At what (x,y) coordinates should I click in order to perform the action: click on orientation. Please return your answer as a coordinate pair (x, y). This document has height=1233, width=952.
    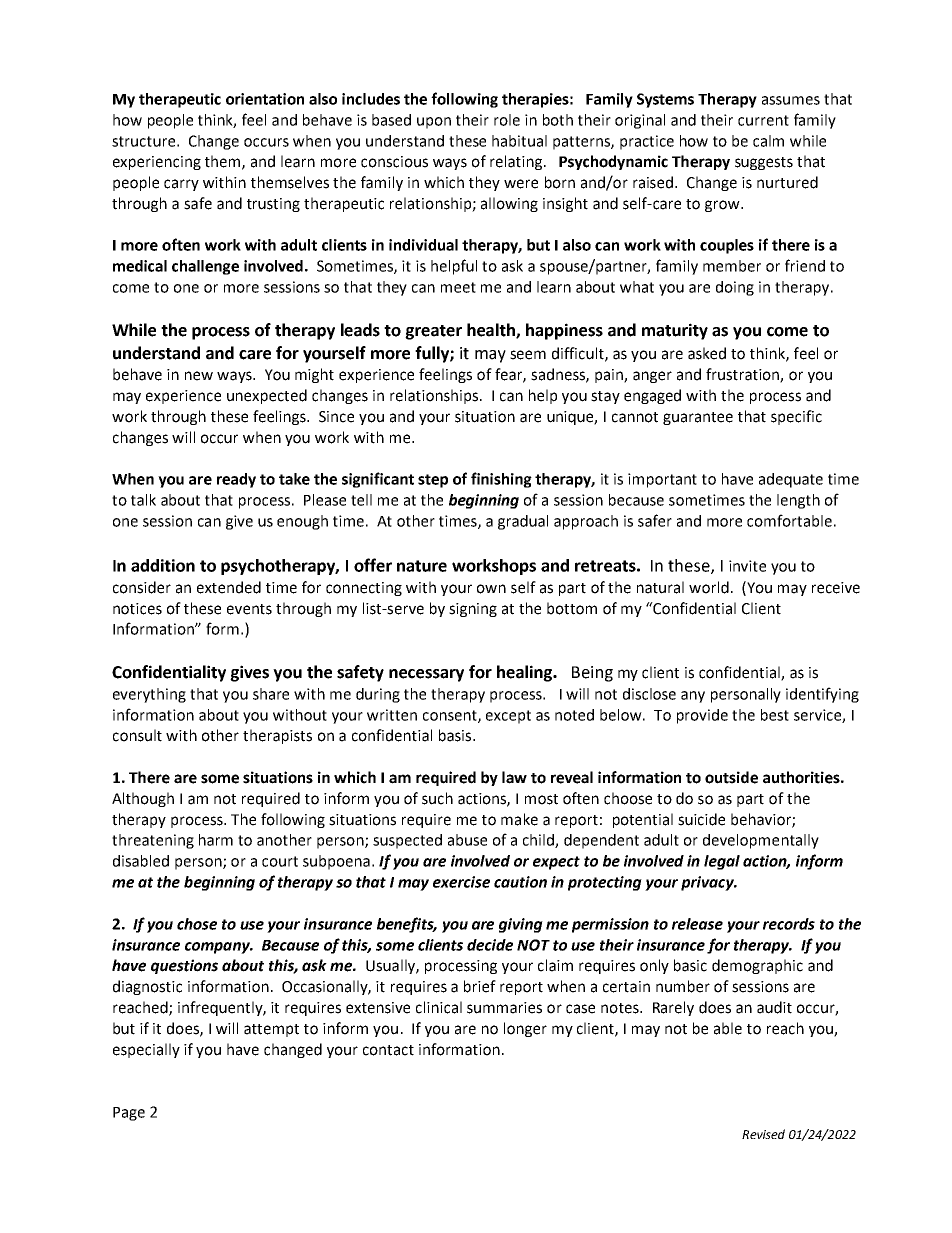
    Looking at the image, I should click on (265, 99).
